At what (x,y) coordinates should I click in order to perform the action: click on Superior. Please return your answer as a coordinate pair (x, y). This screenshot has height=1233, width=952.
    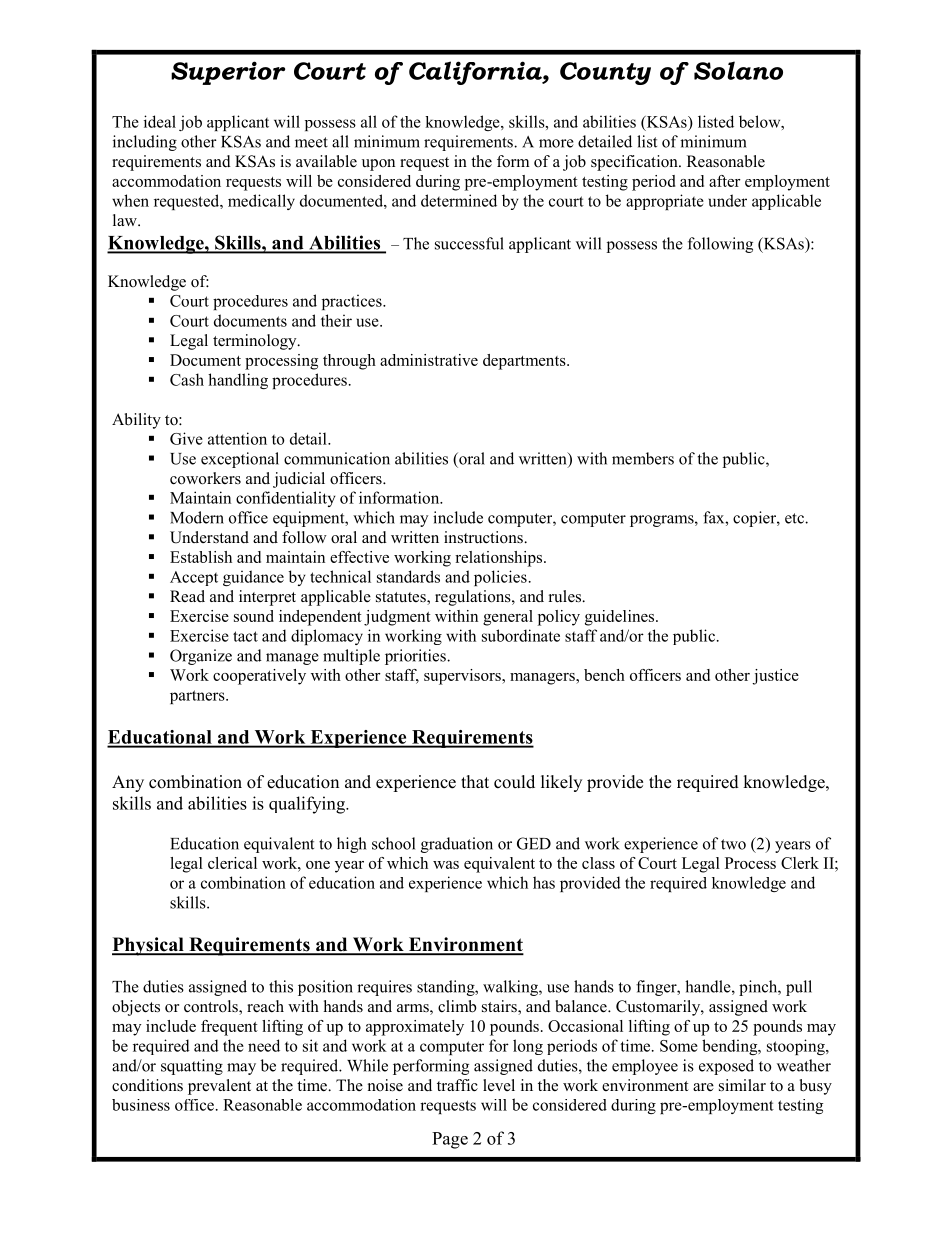
    Looking at the image, I should click on (228, 73).
